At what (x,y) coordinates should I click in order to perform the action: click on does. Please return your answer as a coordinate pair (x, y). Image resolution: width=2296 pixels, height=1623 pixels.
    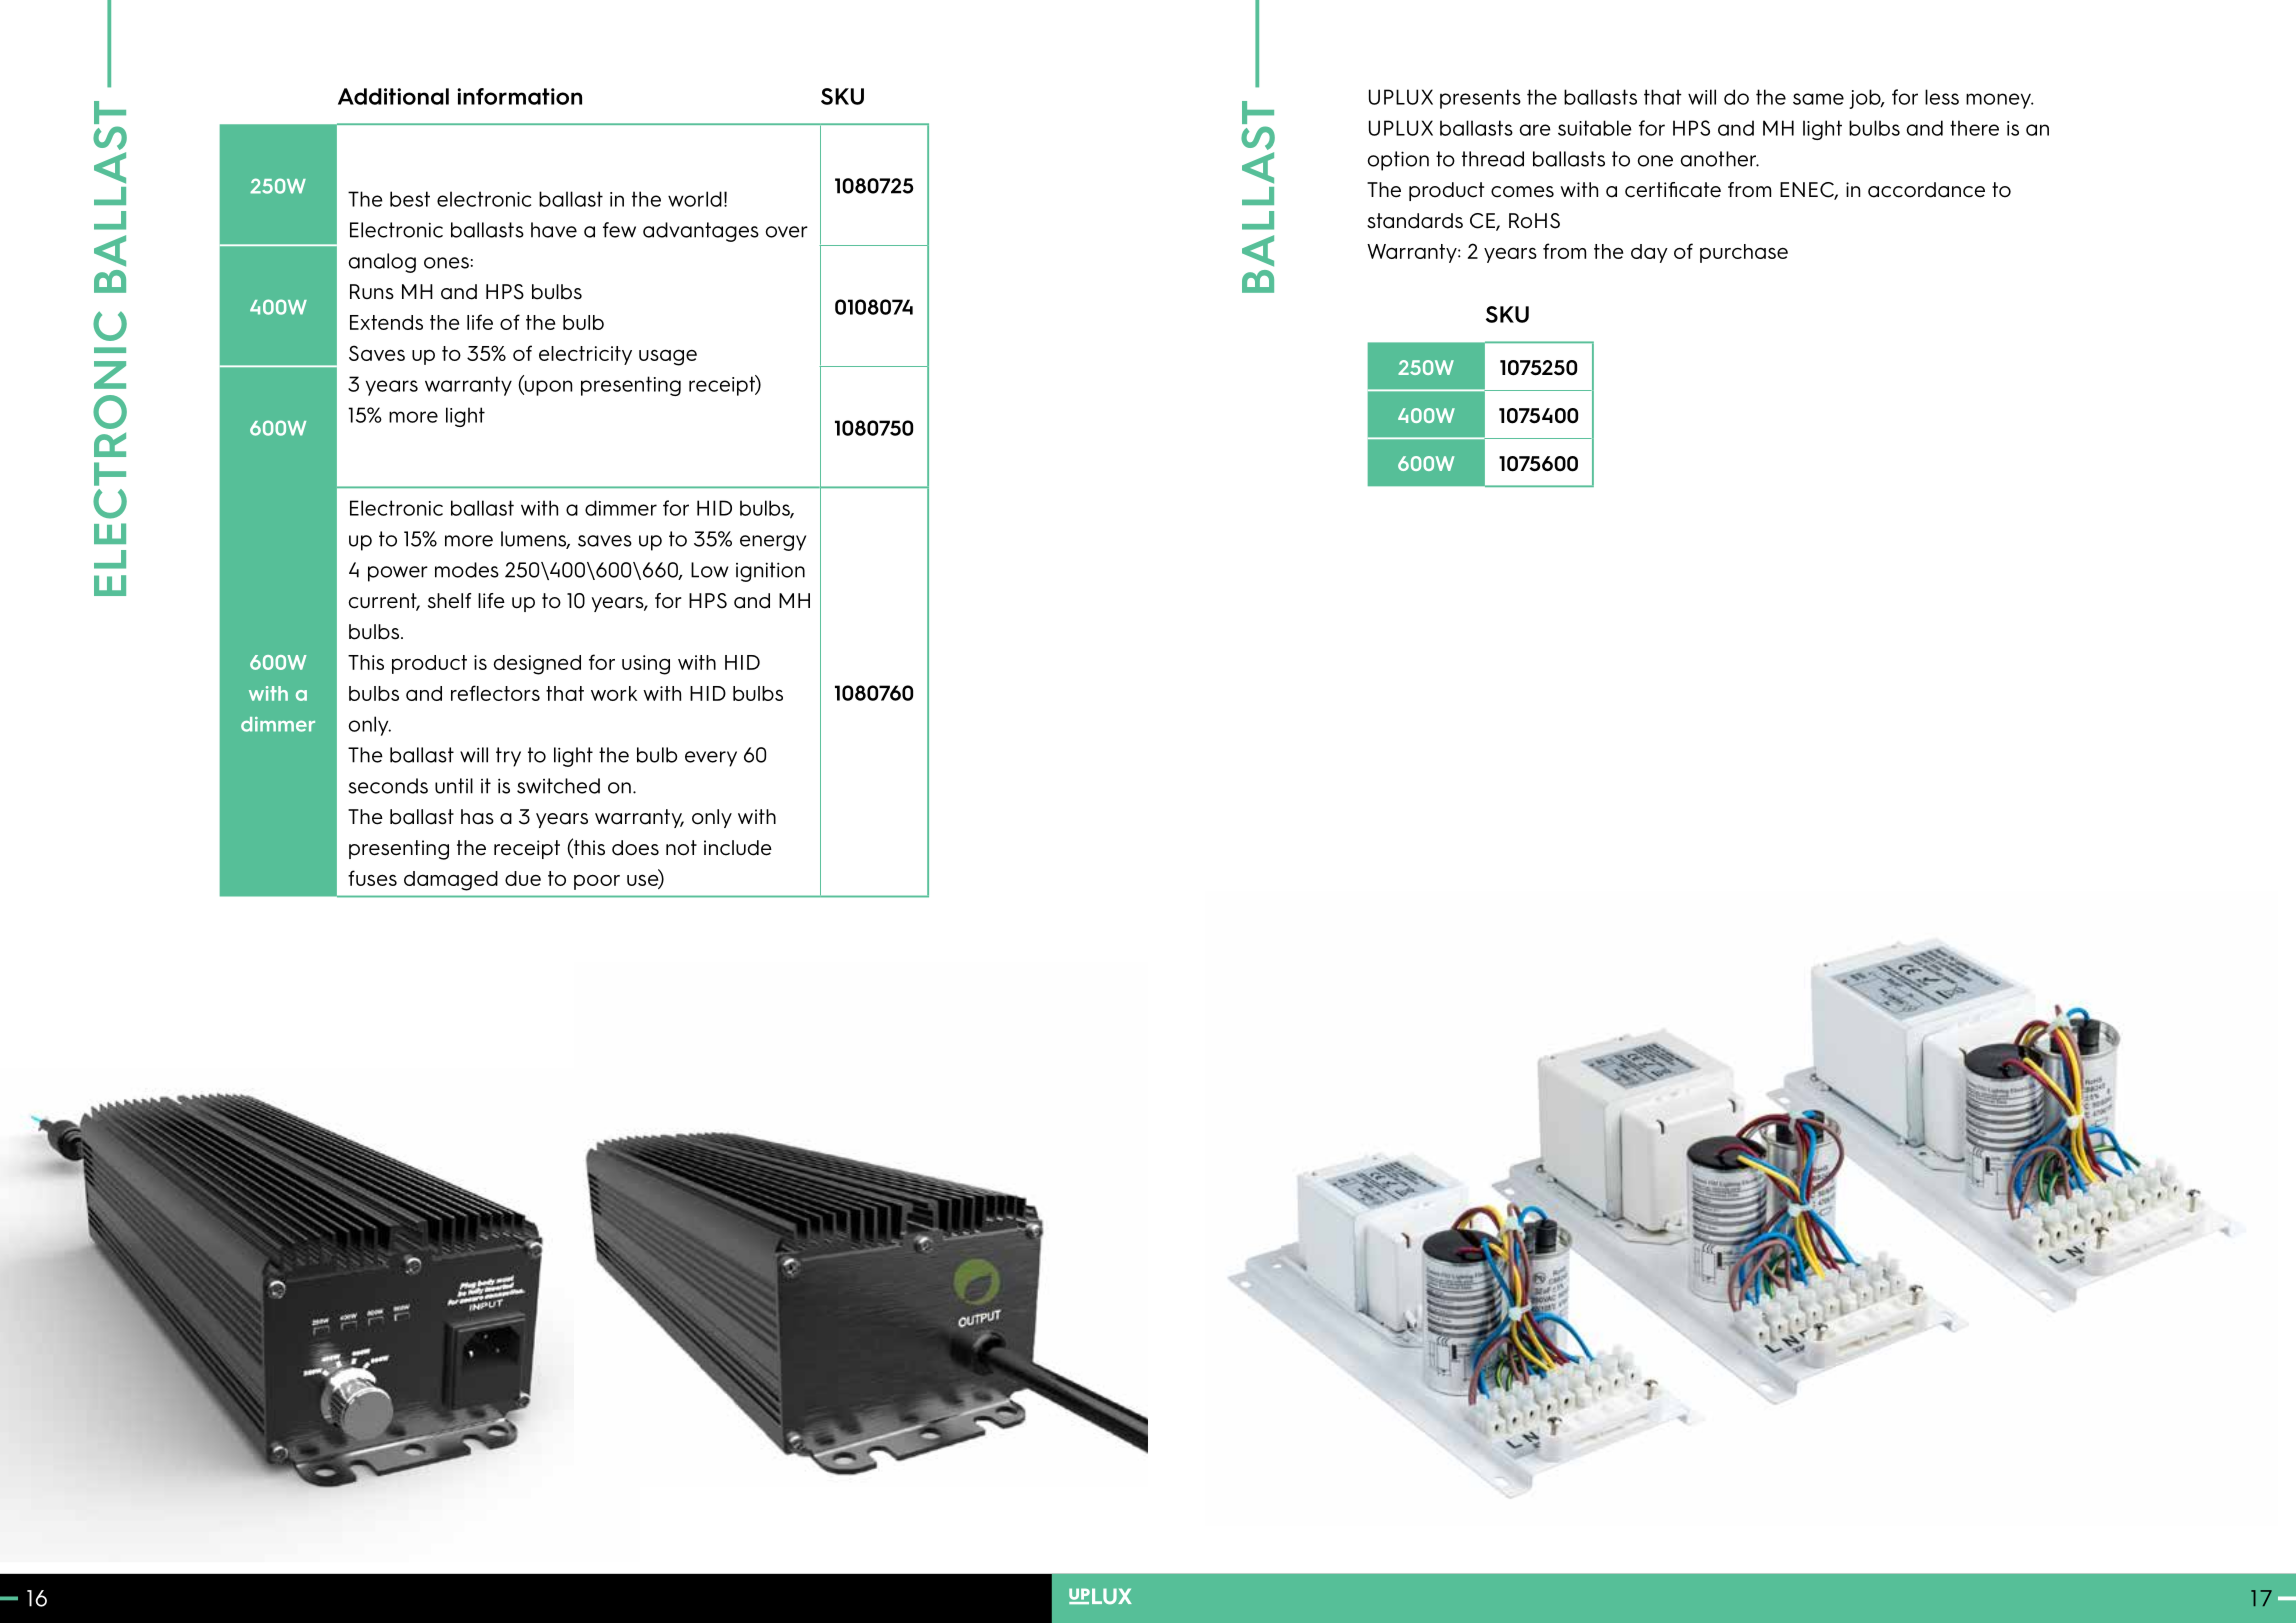
    Looking at the image, I should click on (635, 848).
